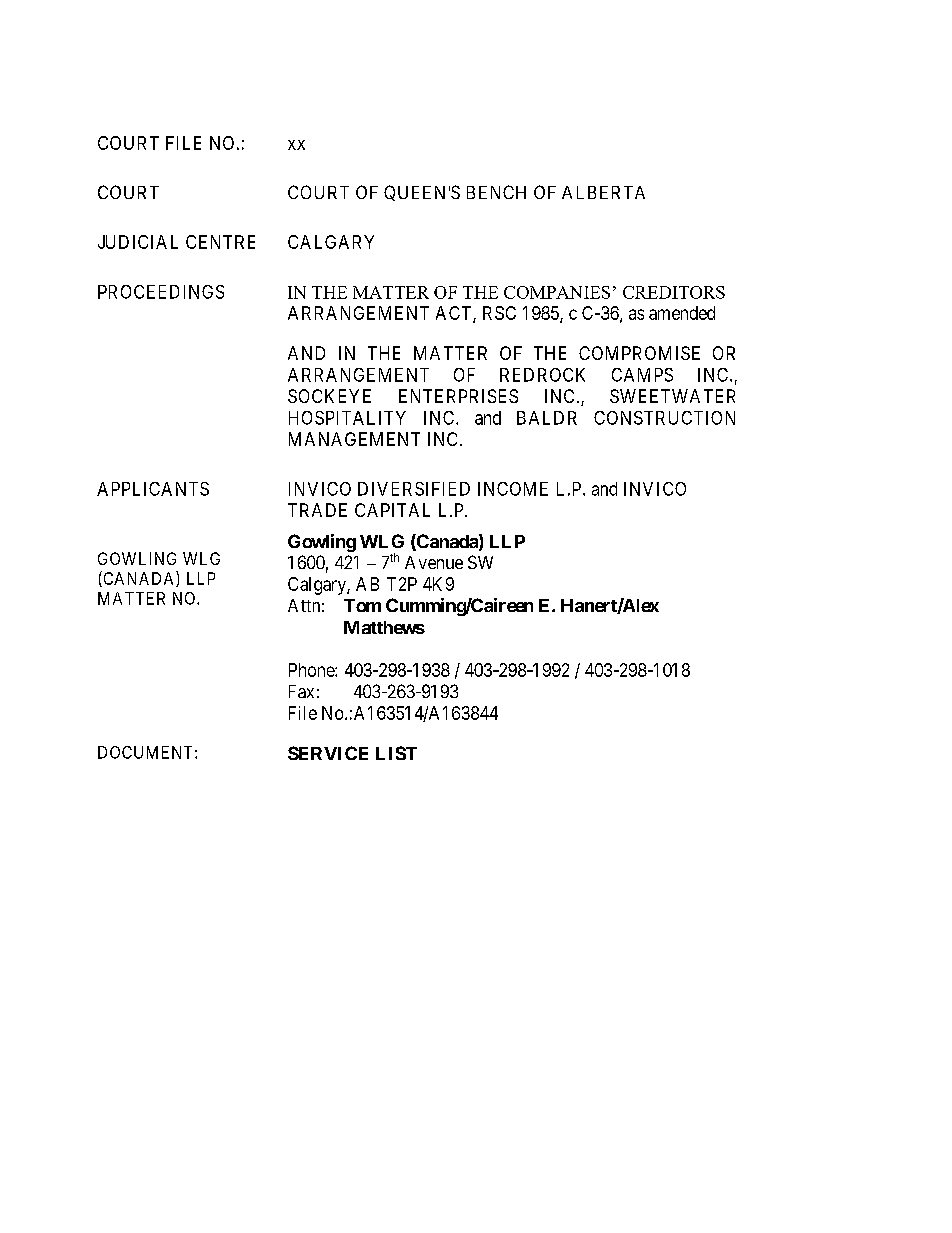 This screenshot has width=952, height=1233. Describe the element at coordinates (220, 242) in the screenshot. I see `CENTRE` at that location.
